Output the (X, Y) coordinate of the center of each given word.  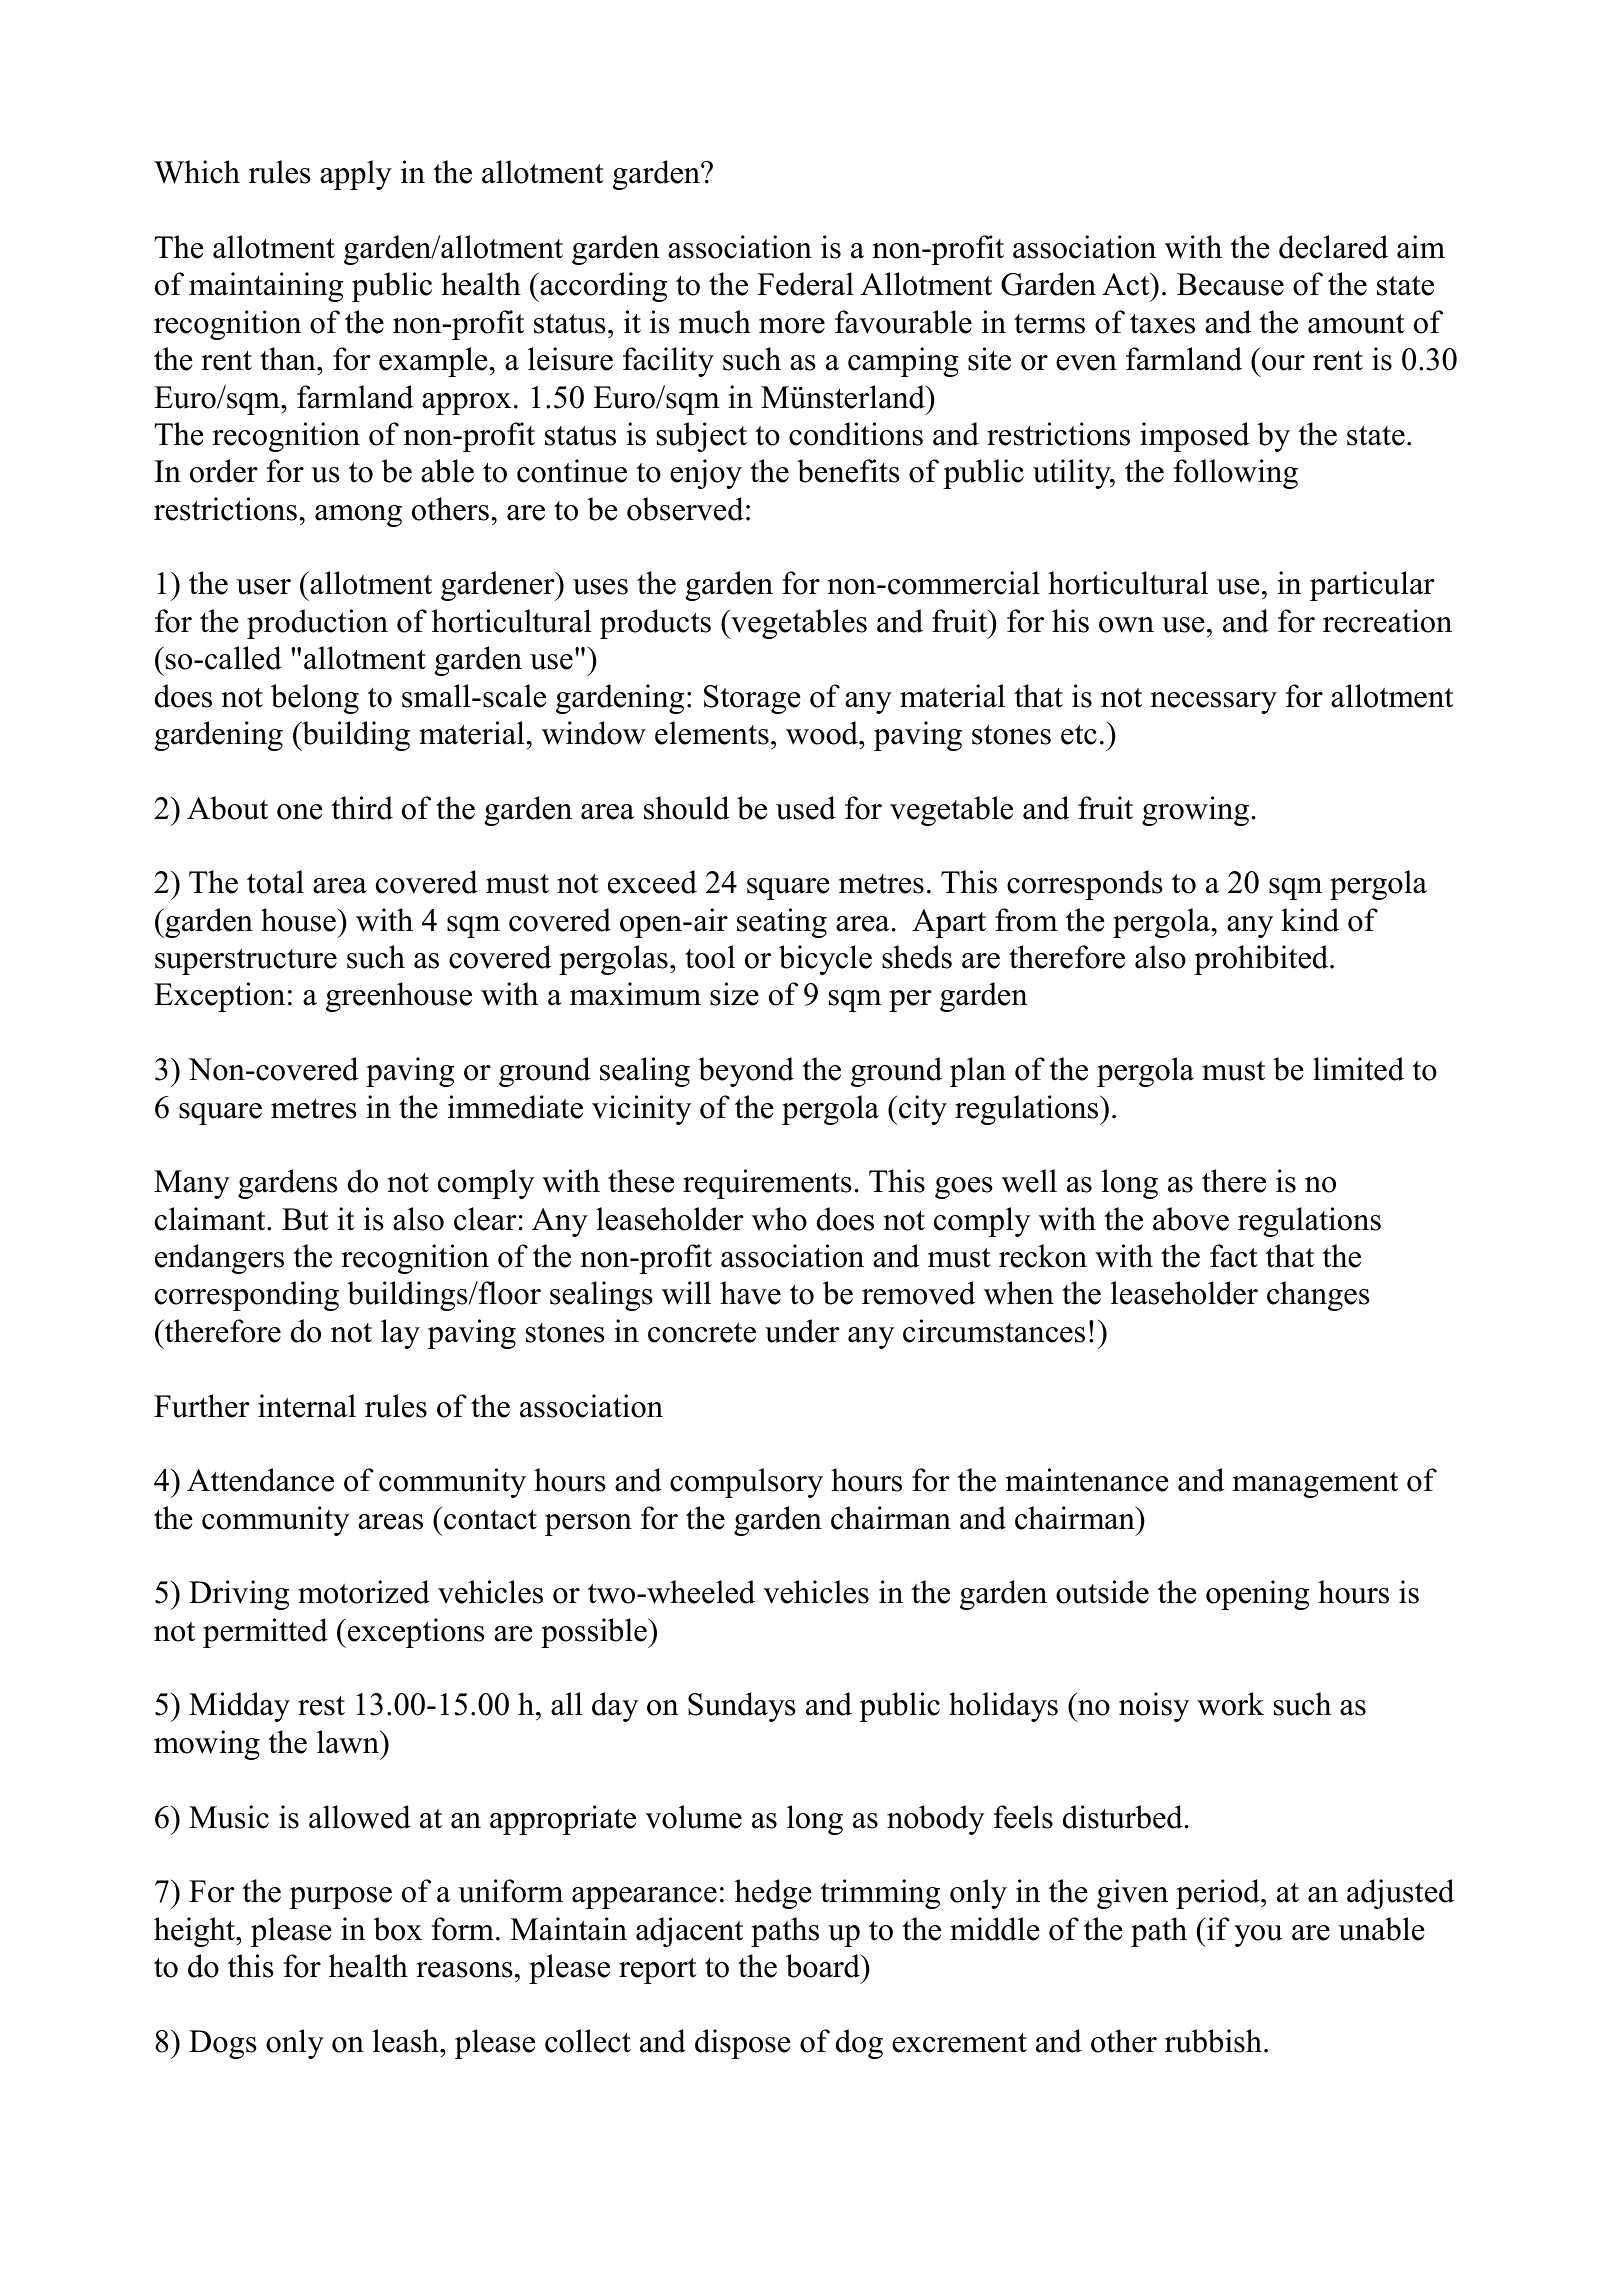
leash (407, 2041)
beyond (746, 1072)
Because (1230, 284)
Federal (805, 284)
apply (356, 175)
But (305, 1219)
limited (1358, 1069)
